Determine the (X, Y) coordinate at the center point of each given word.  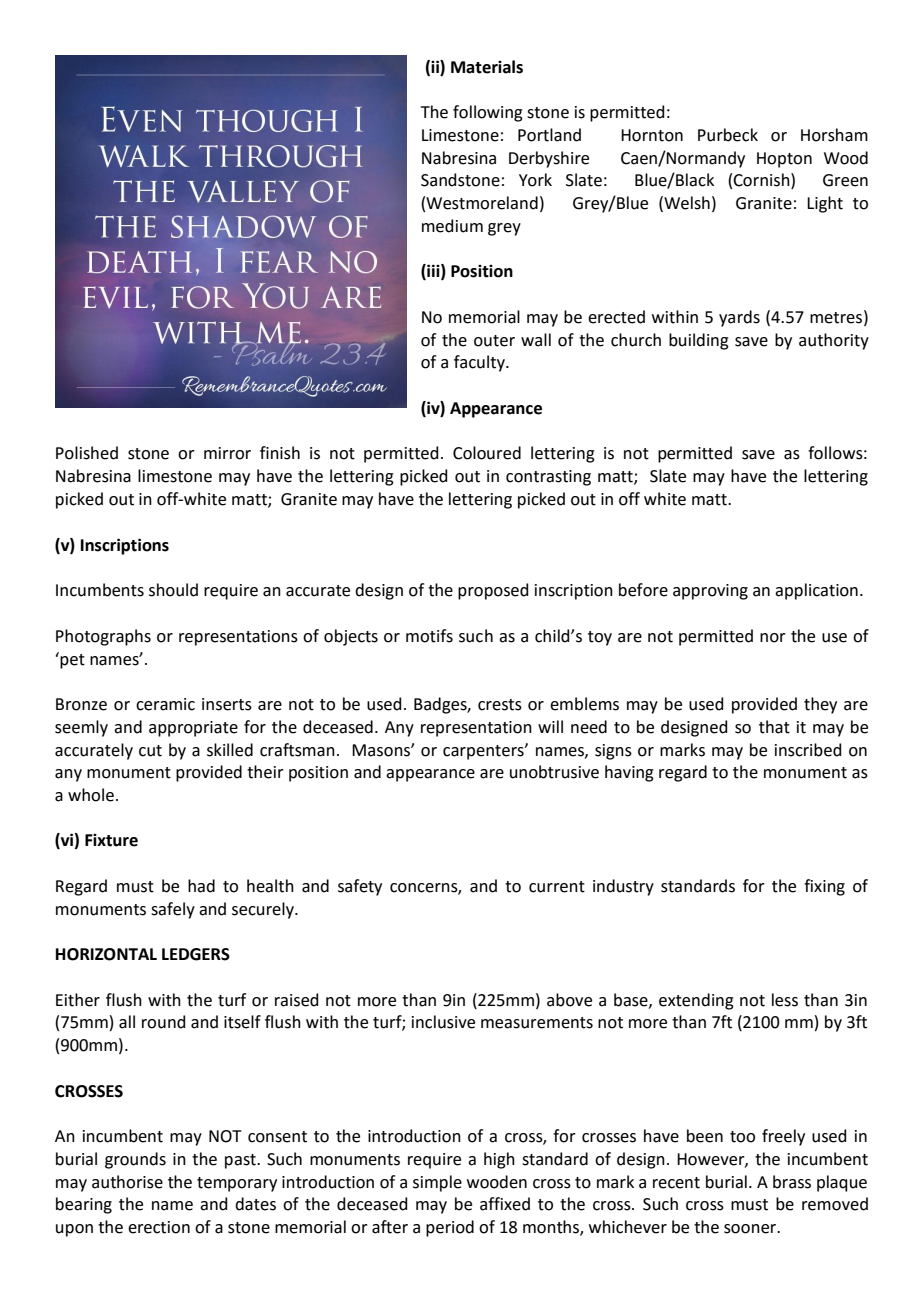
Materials (487, 67)
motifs (429, 636)
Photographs (103, 637)
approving (710, 592)
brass (792, 1182)
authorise (127, 1182)
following (488, 113)
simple (437, 1183)
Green (845, 180)
